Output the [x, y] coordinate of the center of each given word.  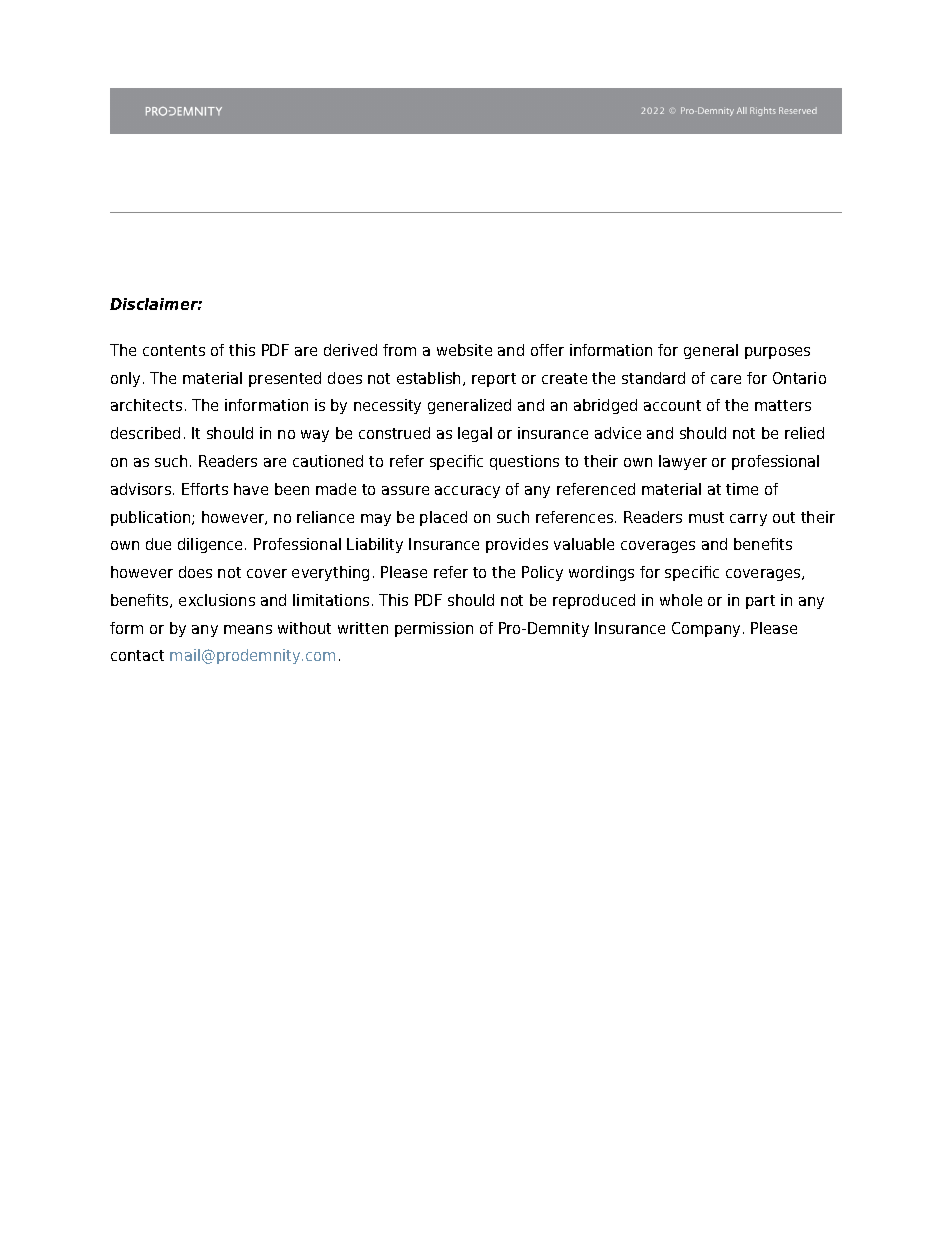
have [251, 489]
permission [434, 629]
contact [137, 655]
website [464, 350]
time [742, 489]
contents [174, 350]
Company [706, 629]
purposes [777, 353]
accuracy [467, 492]
